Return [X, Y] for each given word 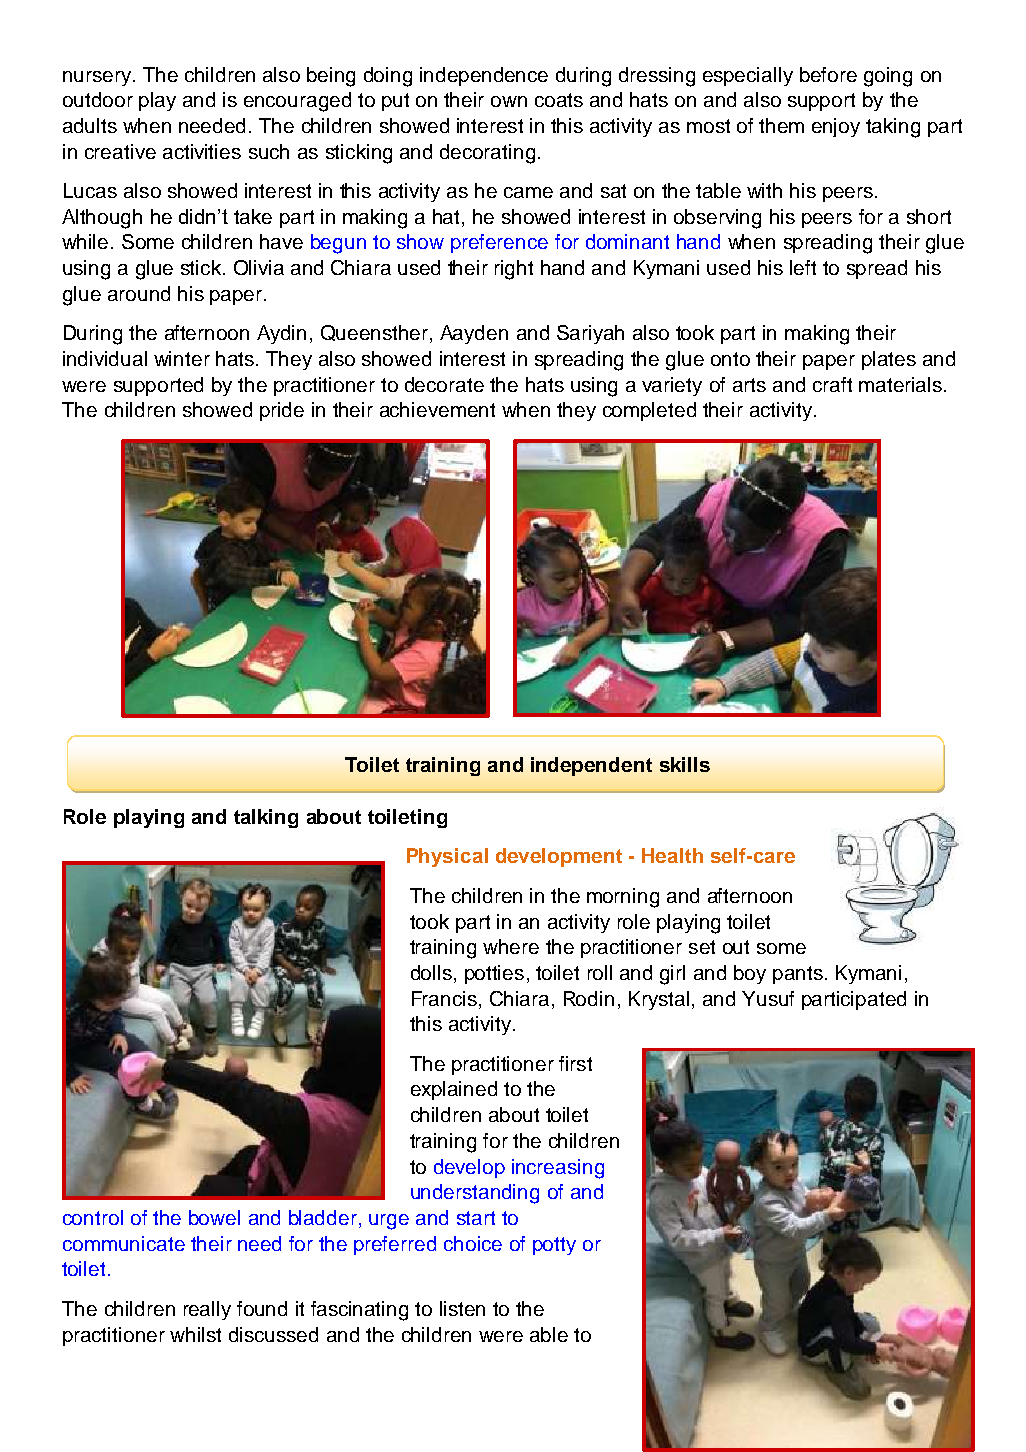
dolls [431, 972]
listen [462, 1308]
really [207, 1310]
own [509, 101]
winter [182, 358]
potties [494, 974]
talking [266, 818]
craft [832, 384]
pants [798, 975]
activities [202, 151]
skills [685, 764]
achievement [437, 409]
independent [591, 766]
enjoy [836, 127]
